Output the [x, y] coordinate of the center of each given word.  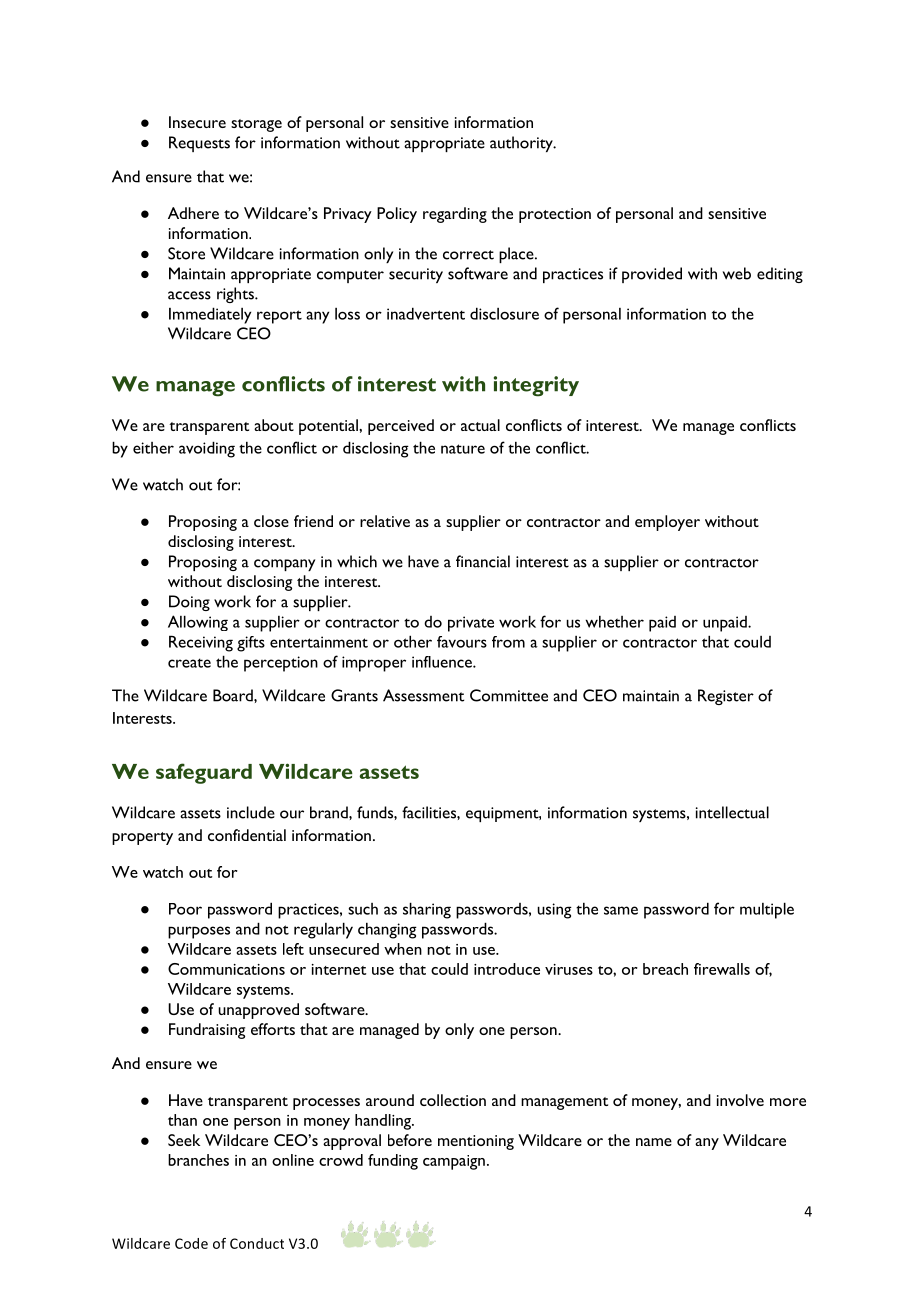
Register [726, 697]
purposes [199, 932]
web [737, 273]
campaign [454, 1162]
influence [443, 662]
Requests [199, 144]
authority [522, 144]
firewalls [722, 969]
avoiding [207, 449]
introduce [507, 969]
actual [480, 425]
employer [667, 523]
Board [234, 695]
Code [191, 1243]
